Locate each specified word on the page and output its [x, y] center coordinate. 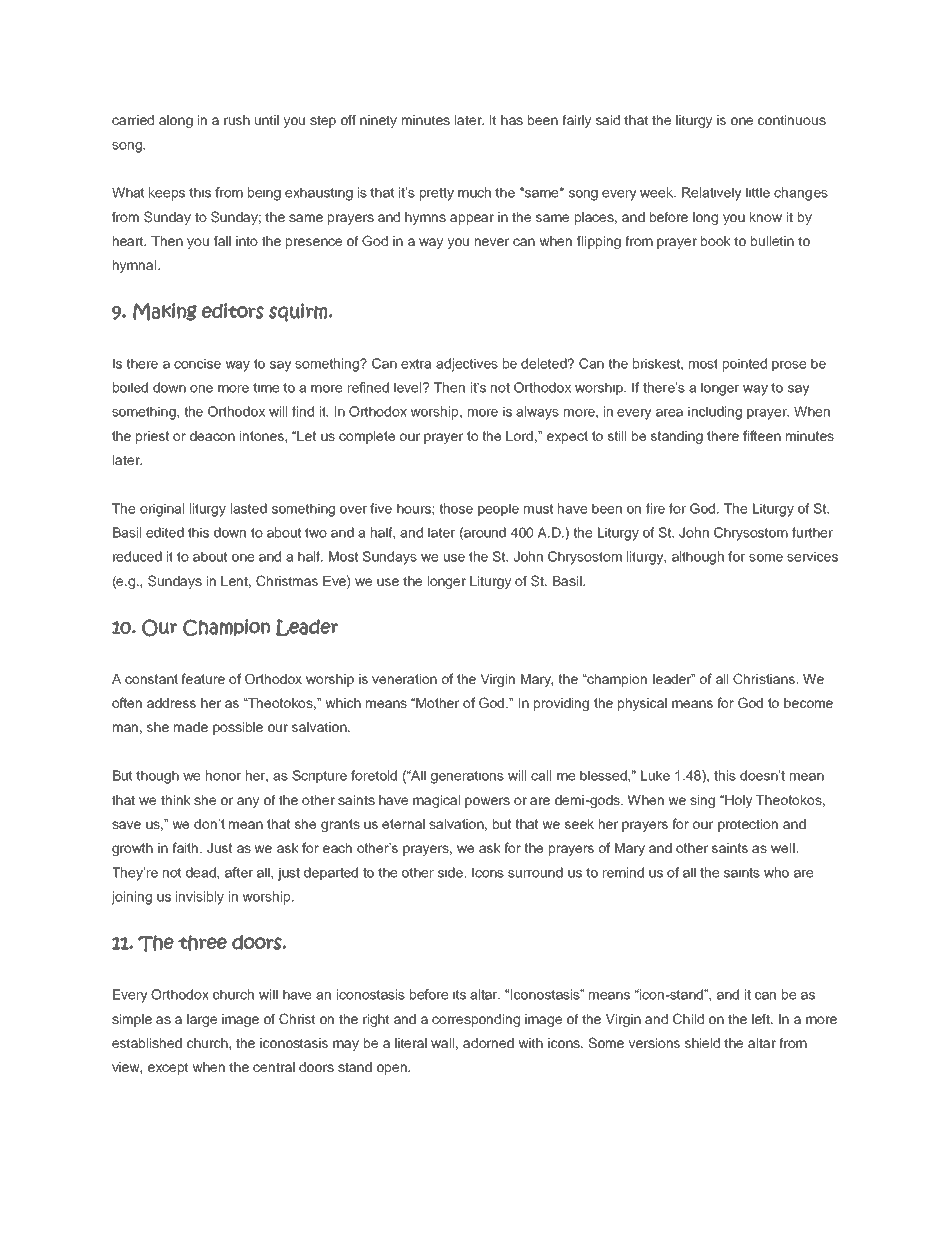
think [176, 800]
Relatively [712, 194]
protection [748, 825]
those [456, 508]
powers [487, 802]
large [202, 1020]
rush [237, 120]
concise [197, 363]
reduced [137, 556]
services [812, 556]
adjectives [467, 365]
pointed [745, 365]
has [512, 120]
